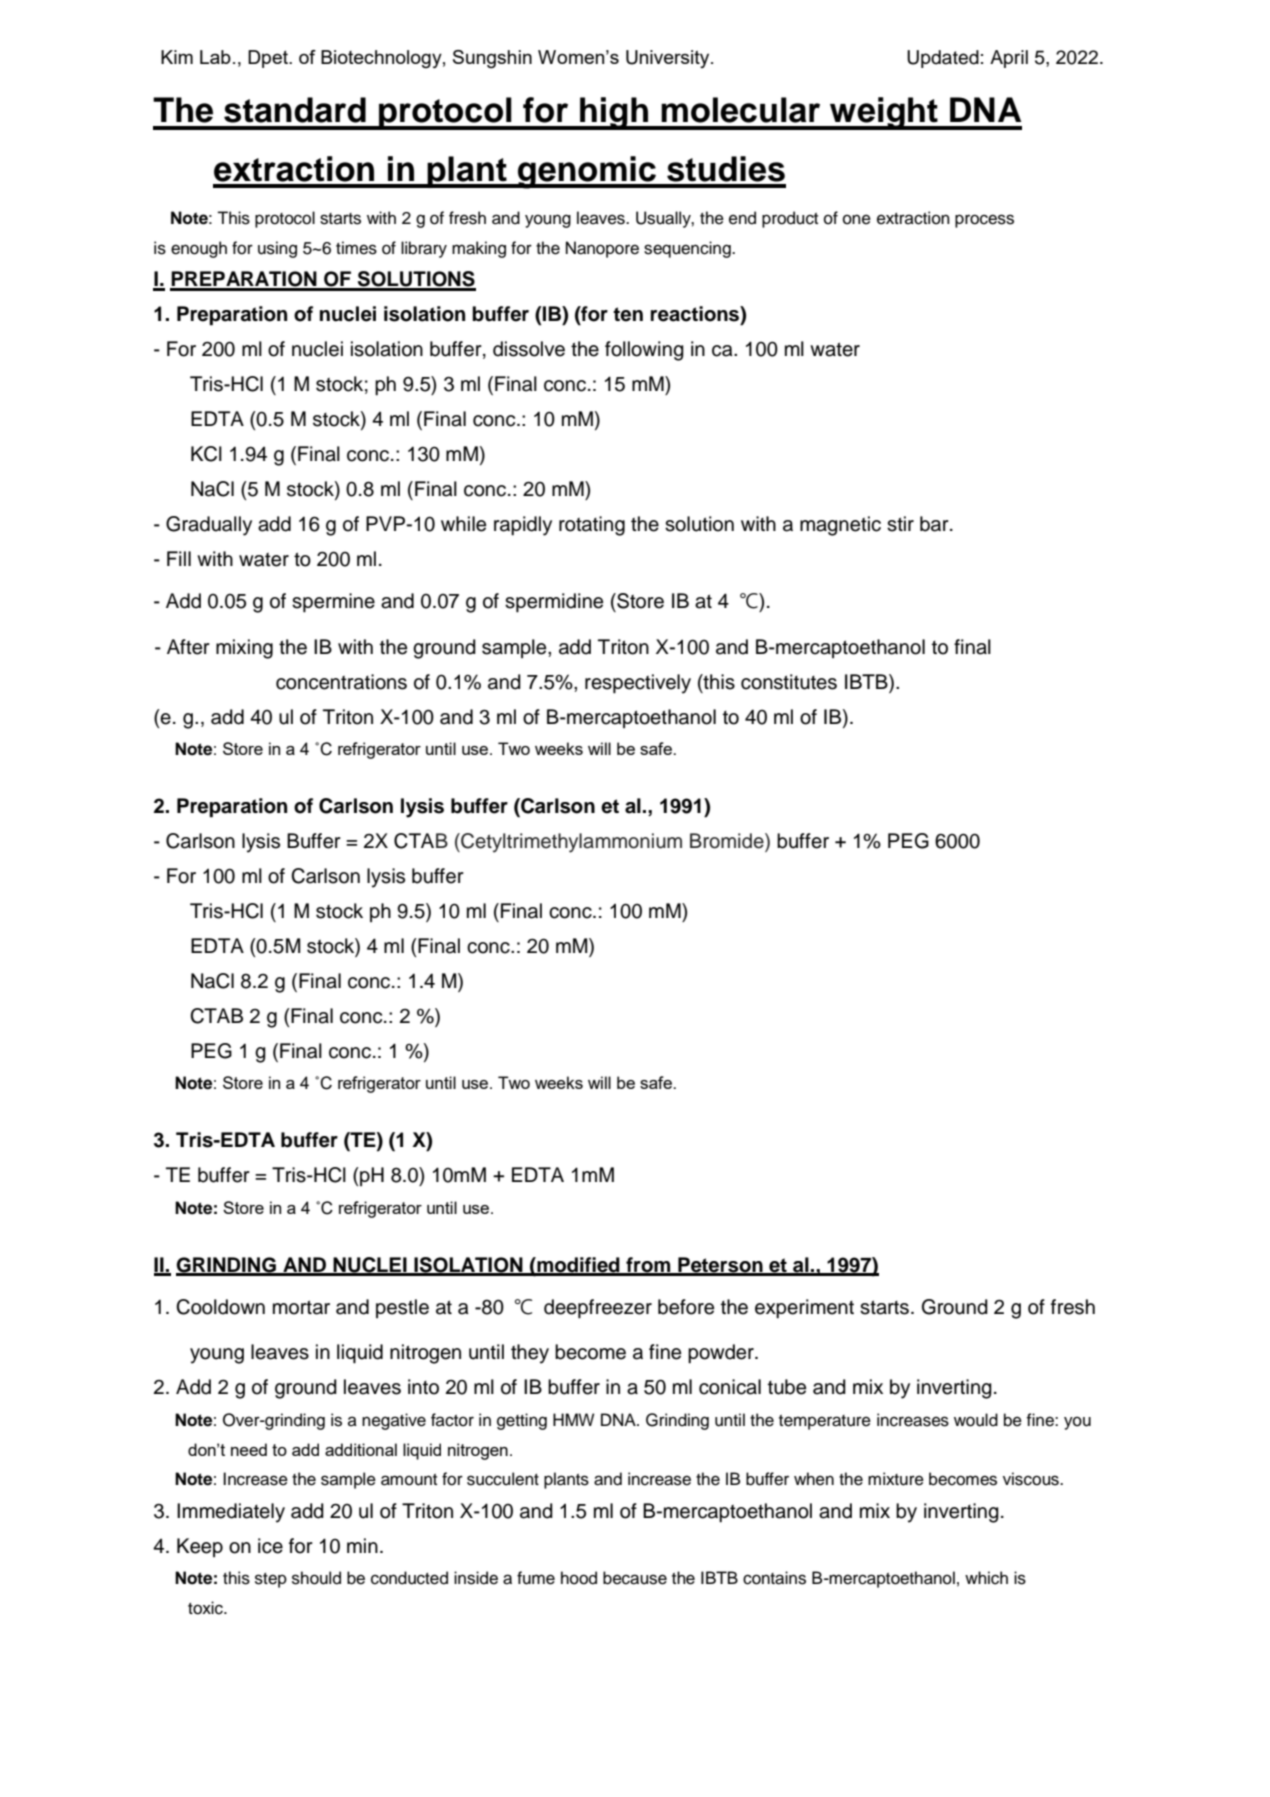  Describe the element at coordinates (728, 841) in the page. I see `Bromide` at that location.
